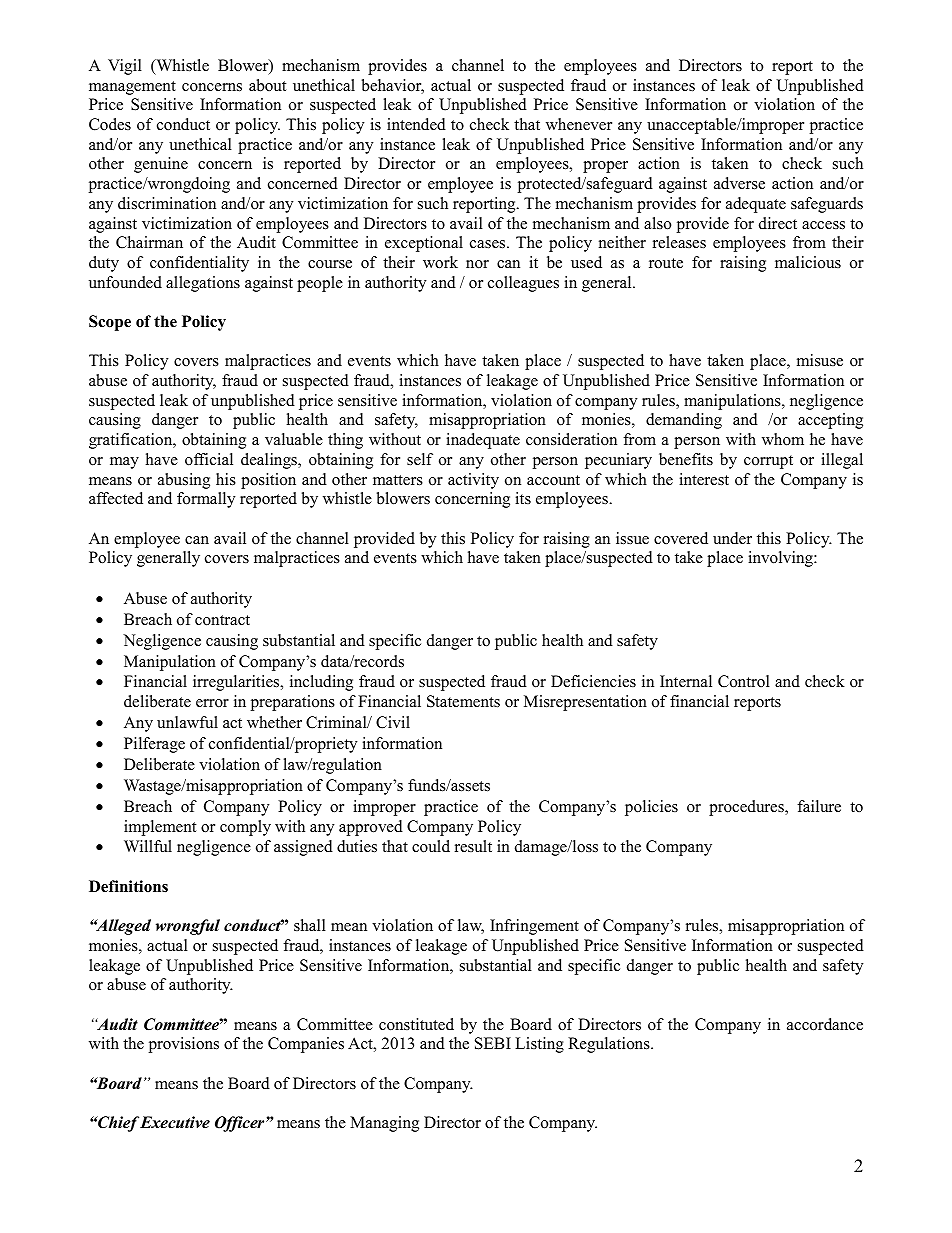  I want to click on Officer, so click(241, 1124).
